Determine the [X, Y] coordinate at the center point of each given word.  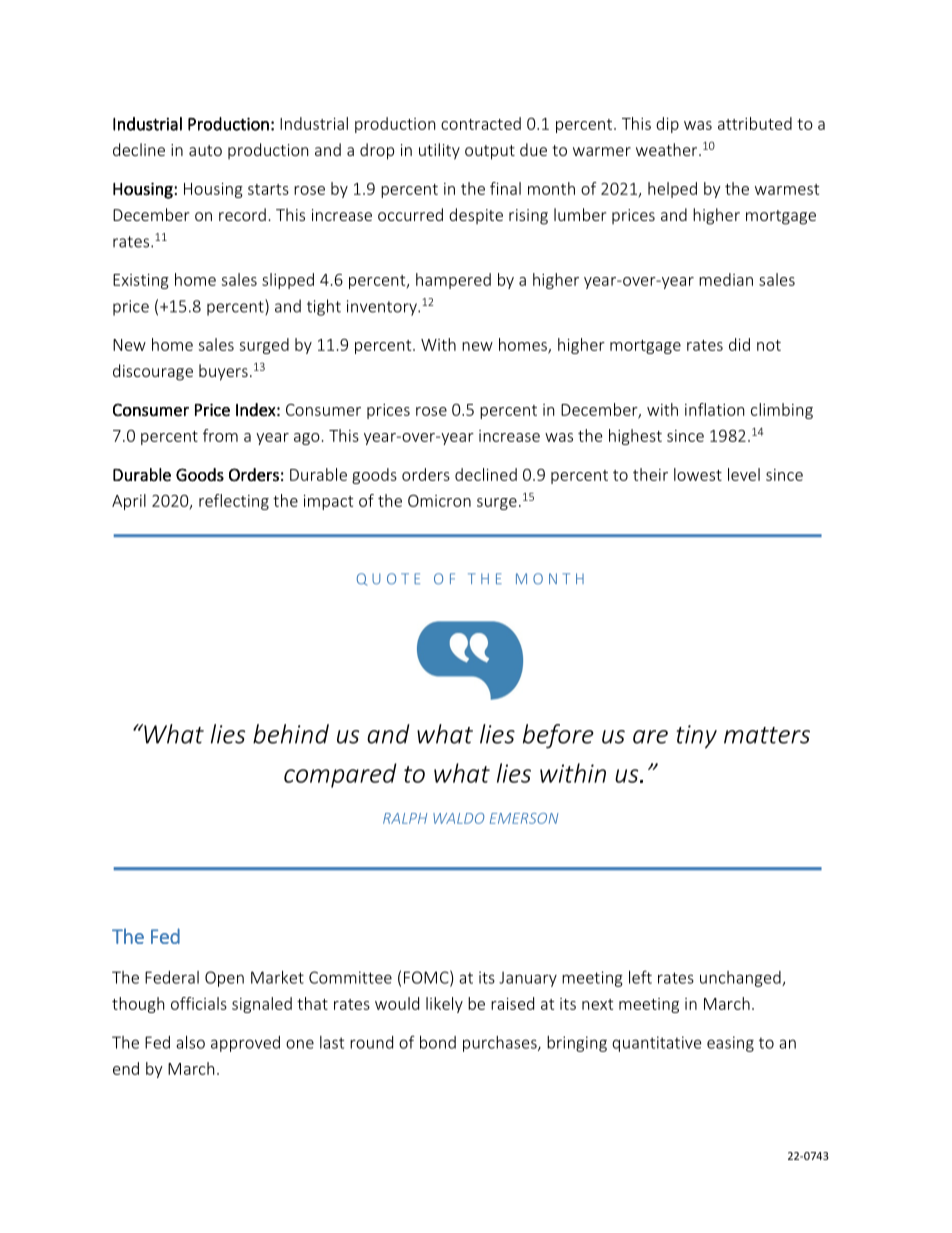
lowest [698, 474]
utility [439, 151]
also [190, 1042]
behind [291, 734]
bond [438, 1042]
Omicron [439, 500]
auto [205, 150]
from [220, 435]
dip [667, 125]
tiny [697, 737]
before [558, 736]
